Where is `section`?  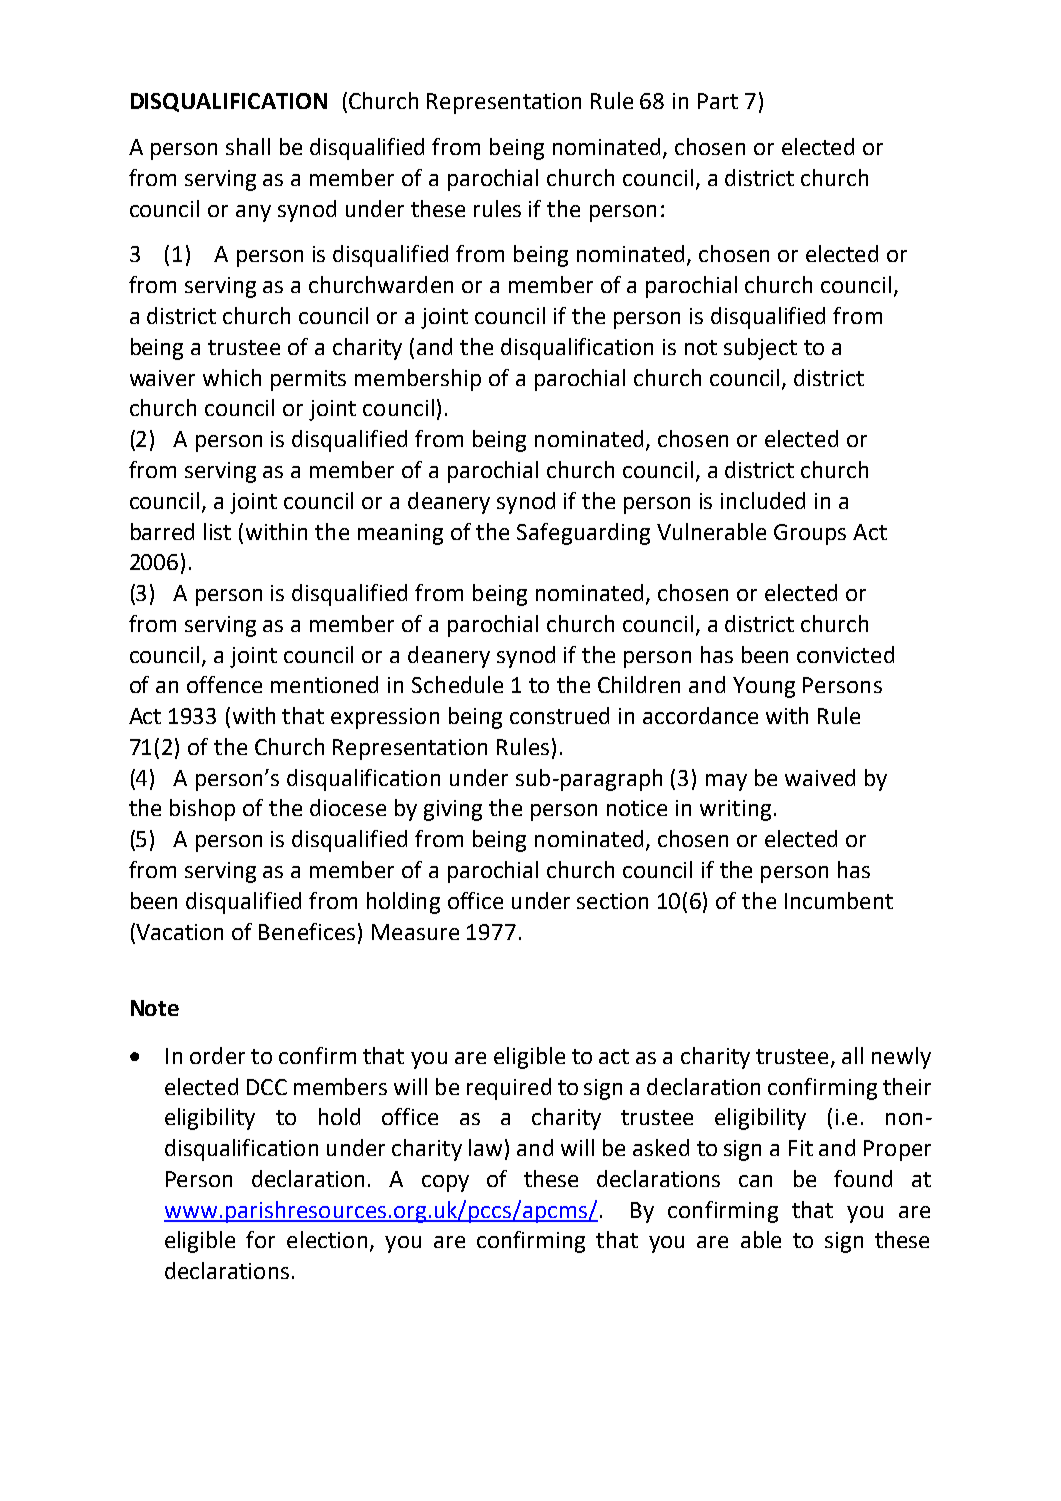 section is located at coordinates (612, 901).
